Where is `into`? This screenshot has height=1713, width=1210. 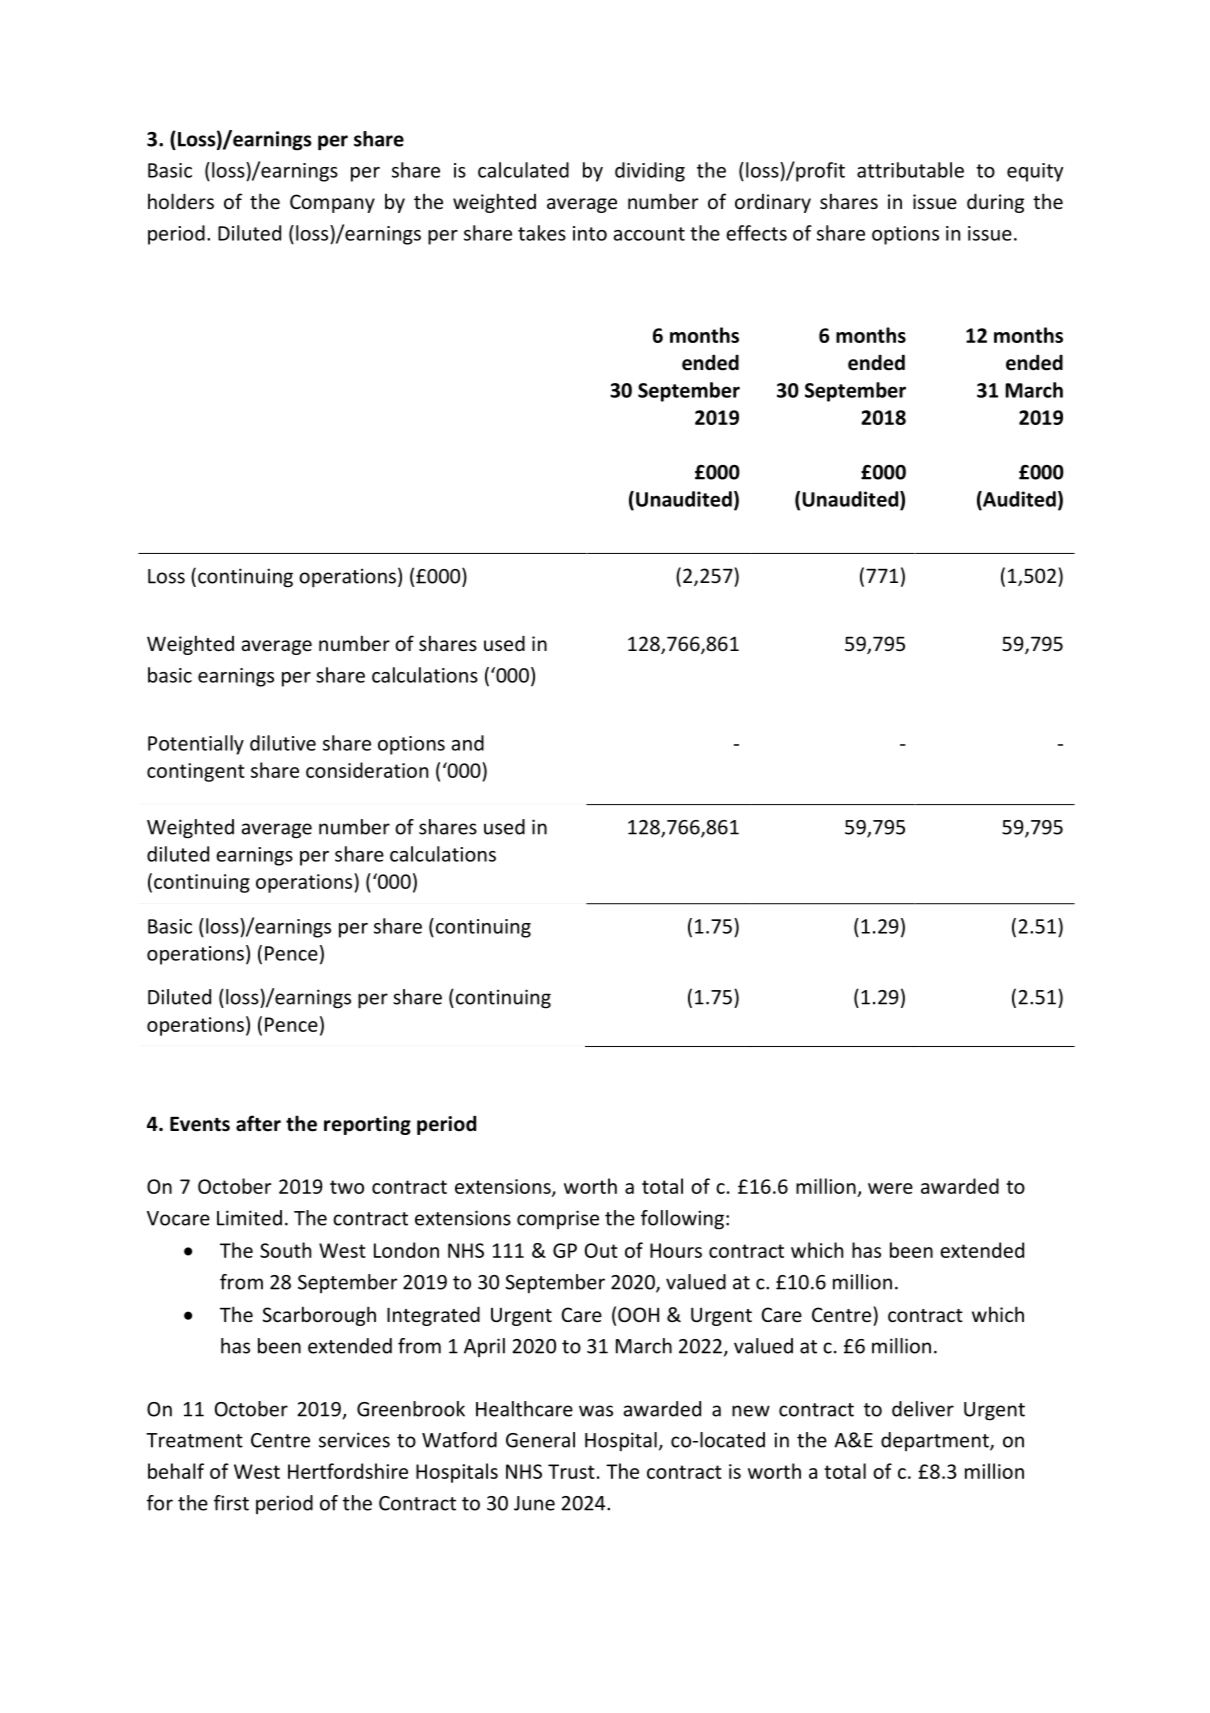
into is located at coordinates (590, 233).
